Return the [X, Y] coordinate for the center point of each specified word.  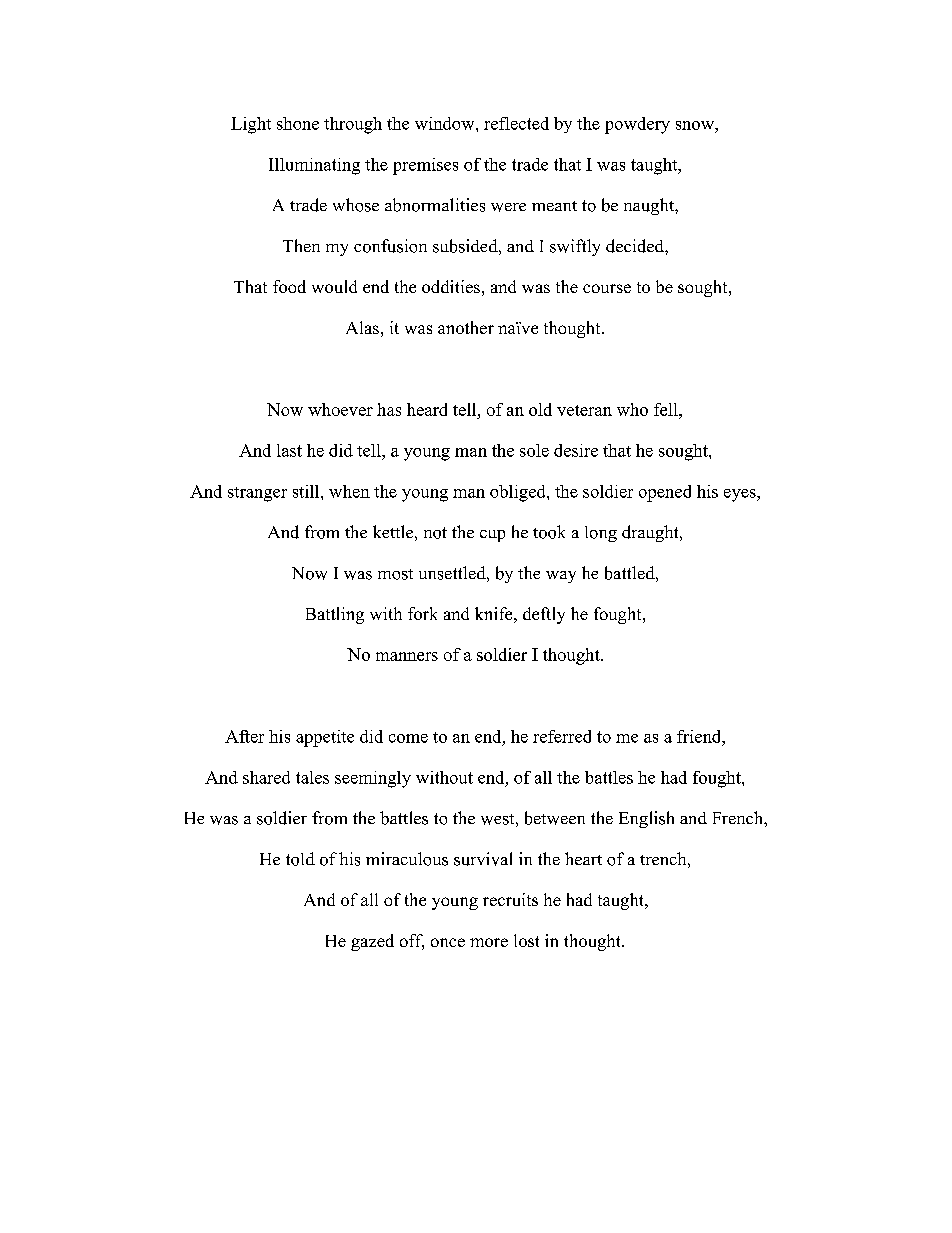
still [307, 491]
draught [651, 533]
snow [696, 125]
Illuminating [314, 166]
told [300, 859]
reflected [516, 123]
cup [492, 536]
